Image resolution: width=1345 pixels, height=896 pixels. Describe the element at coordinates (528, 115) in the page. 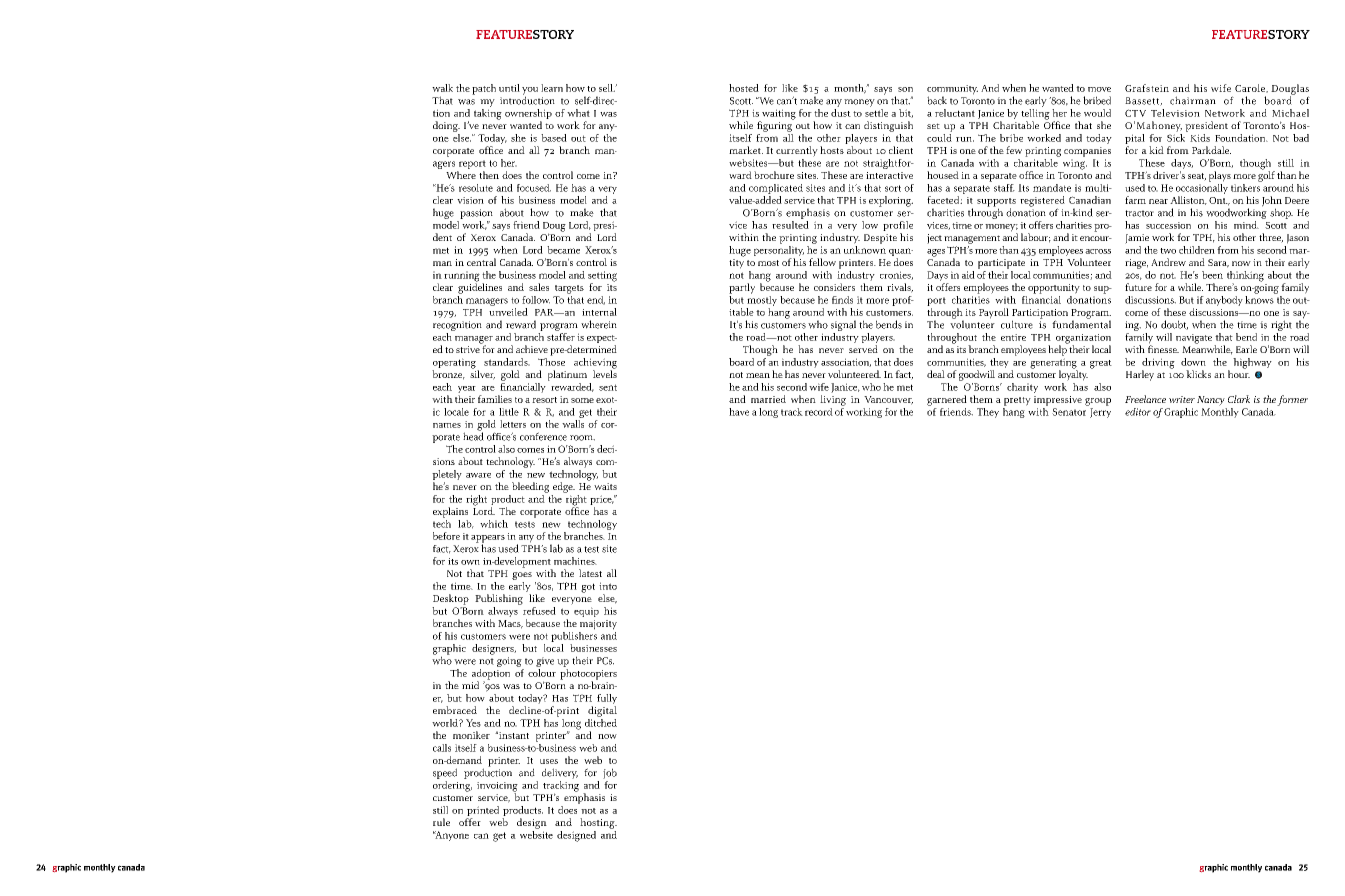

I see `ownership` at that location.
